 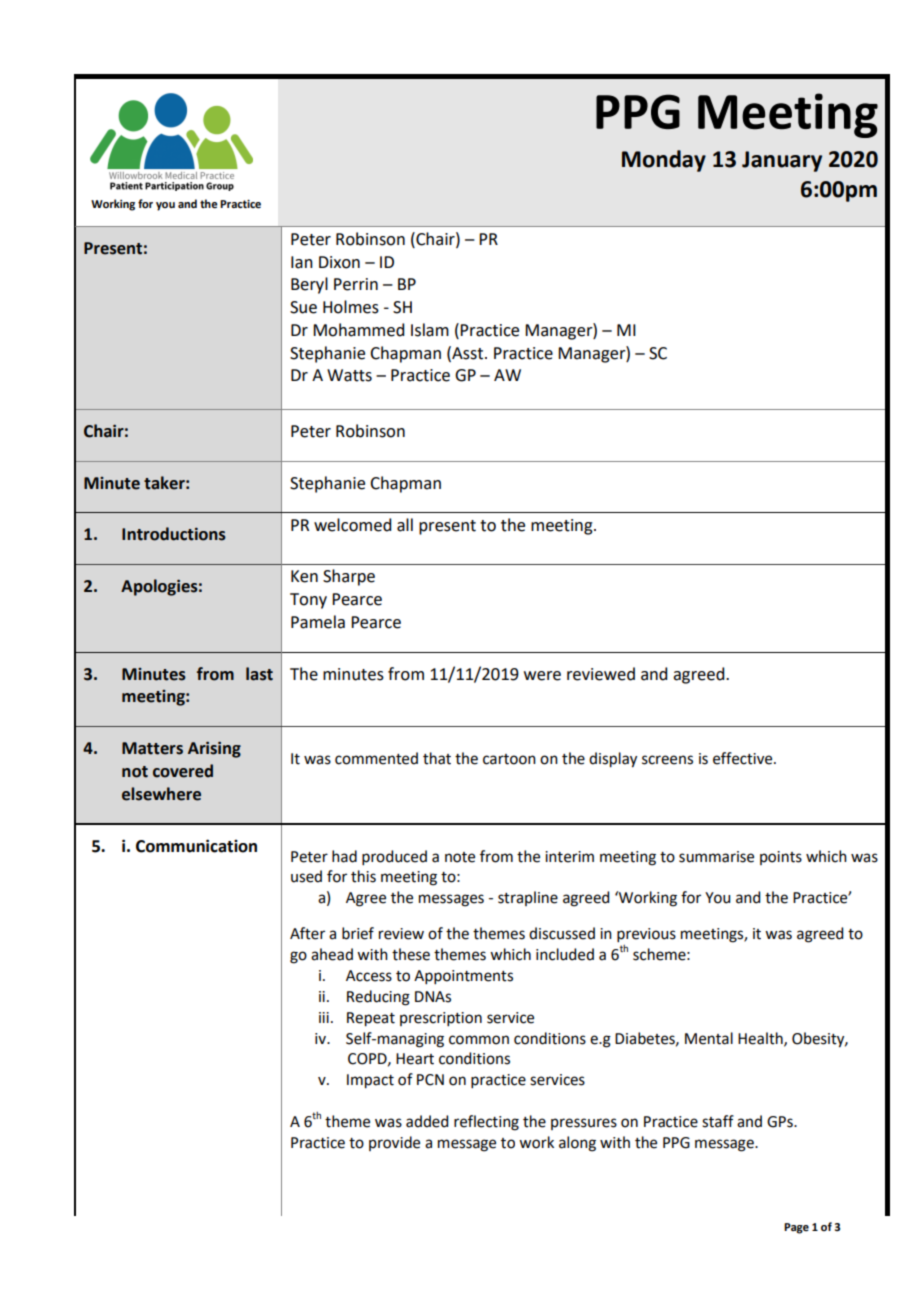 What do you see at coordinates (664, 161) in the screenshot?
I see `Monday` at bounding box center [664, 161].
